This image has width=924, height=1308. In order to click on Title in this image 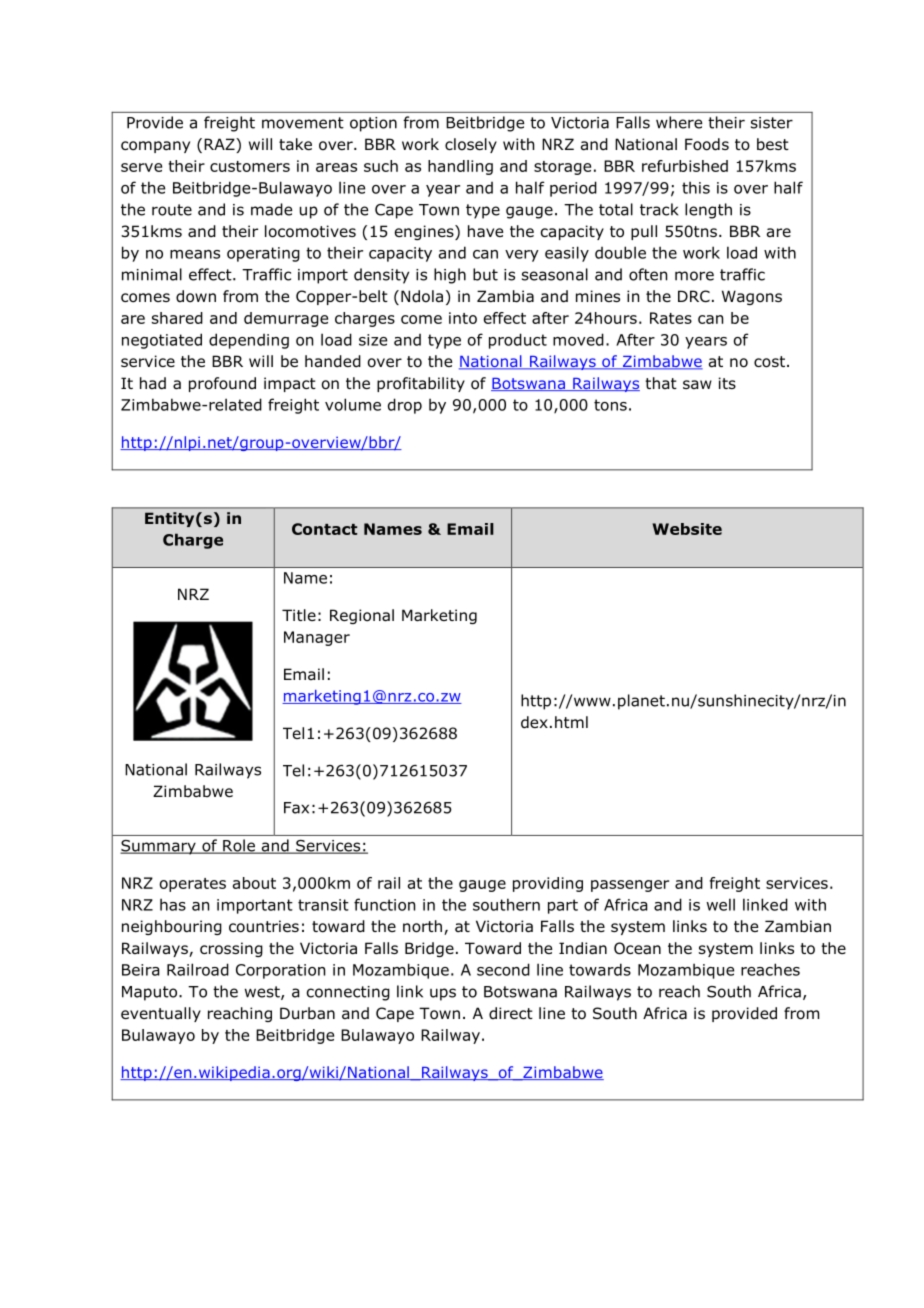, I will do `click(299, 615)`.
